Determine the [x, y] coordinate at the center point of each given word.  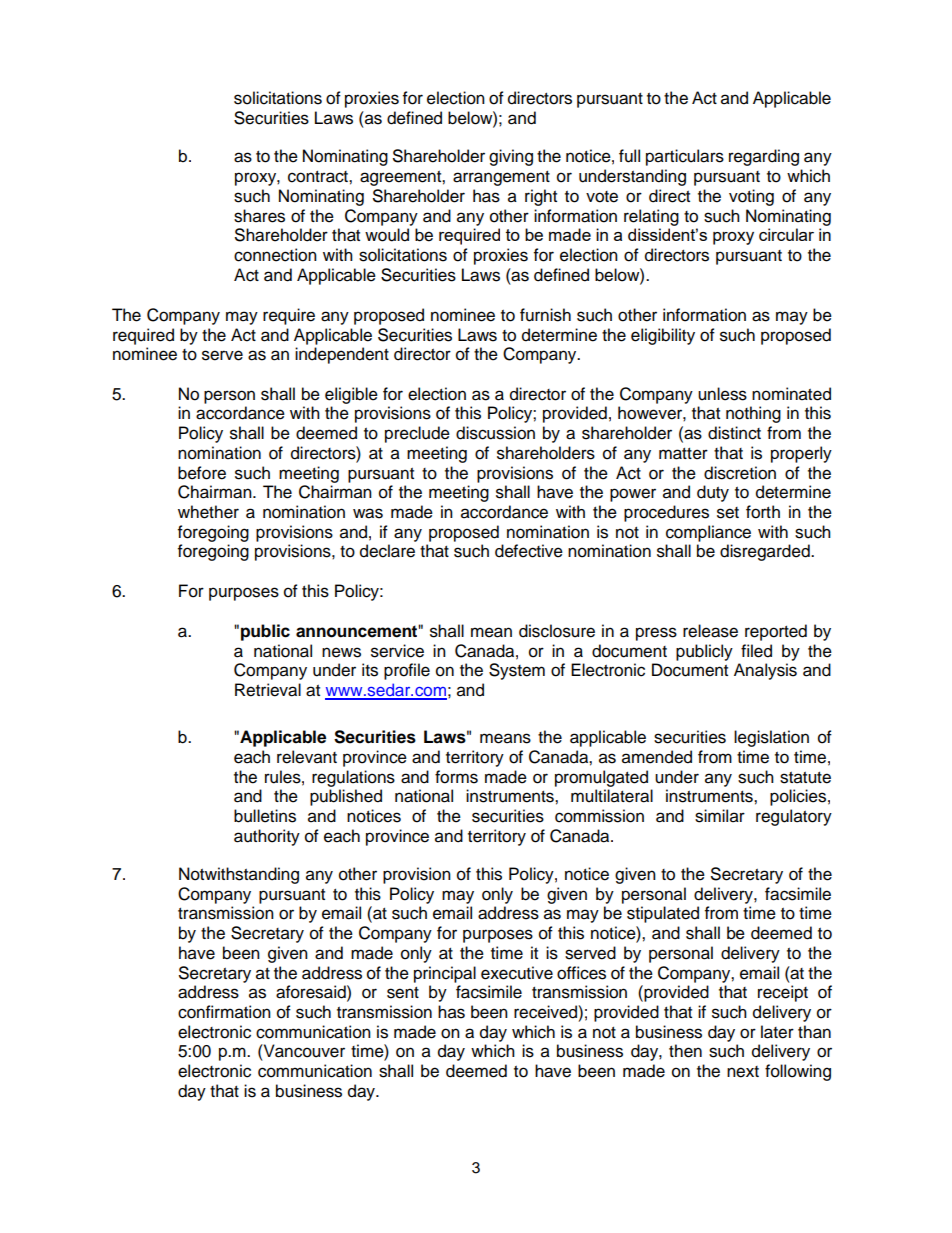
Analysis [765, 671]
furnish [545, 315]
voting [751, 197]
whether [208, 512]
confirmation [224, 1012]
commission [599, 816]
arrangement [501, 178]
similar [720, 816]
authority [267, 837]
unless [722, 394]
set [728, 513]
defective [529, 551]
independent [342, 355]
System [517, 671]
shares [259, 216]
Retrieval [268, 690]
